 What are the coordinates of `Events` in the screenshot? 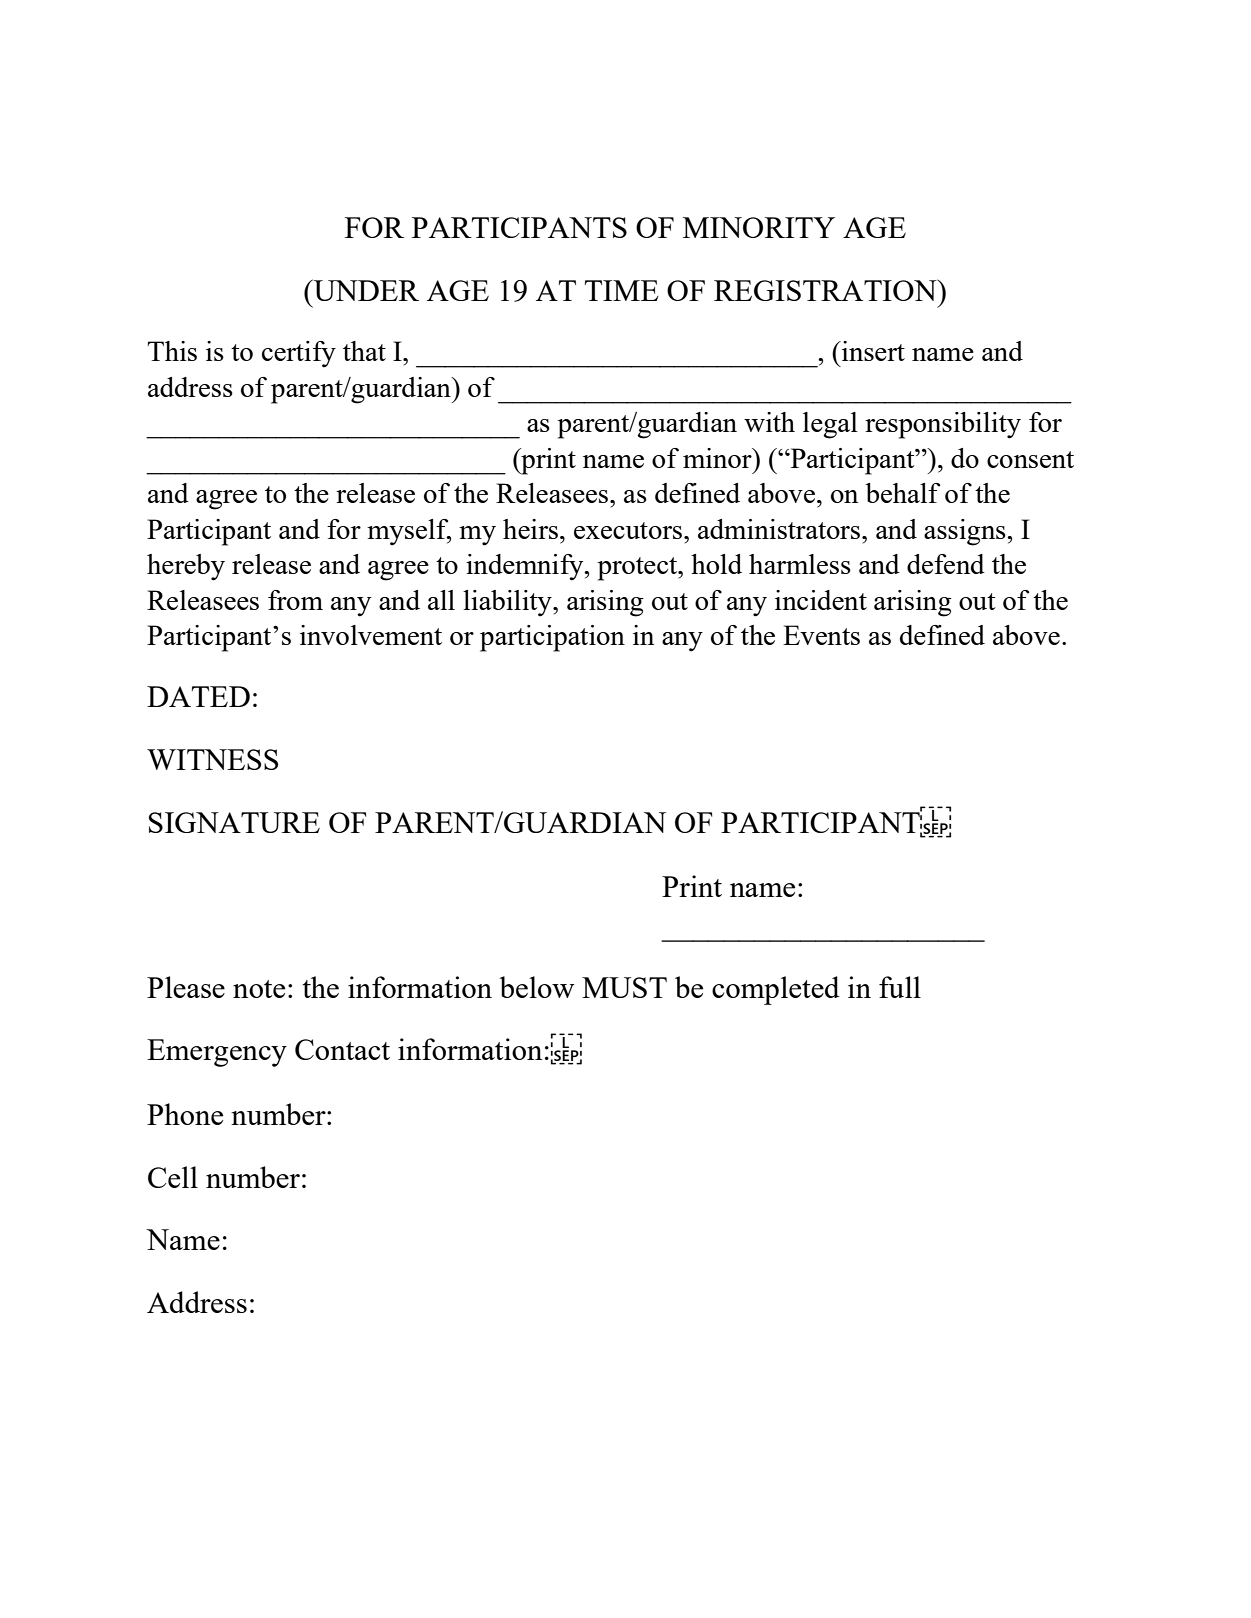 It's located at (821, 635).
